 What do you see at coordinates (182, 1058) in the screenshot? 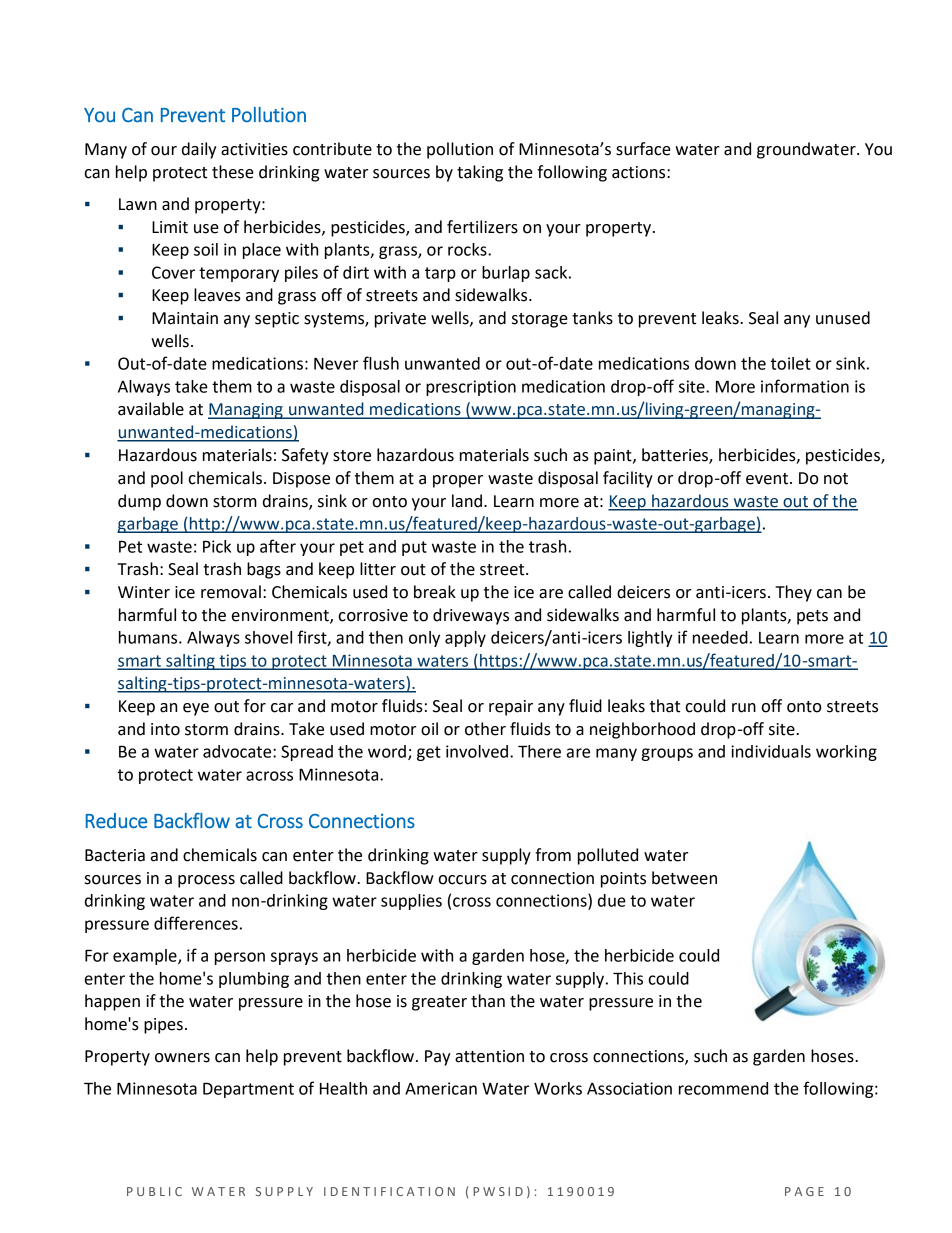
I see `owners` at bounding box center [182, 1058].
